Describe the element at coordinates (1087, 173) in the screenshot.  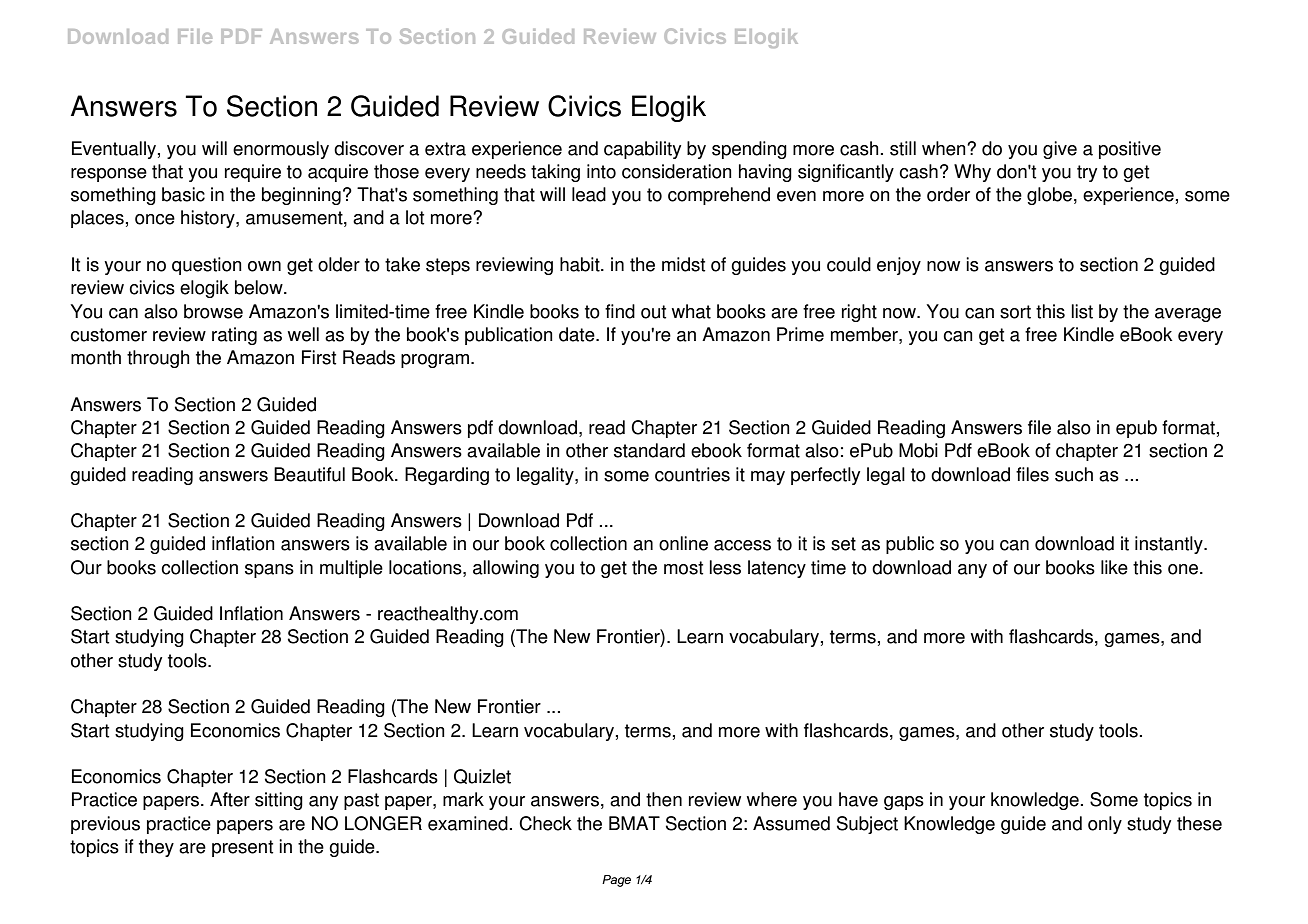
I see `try` at that location.
